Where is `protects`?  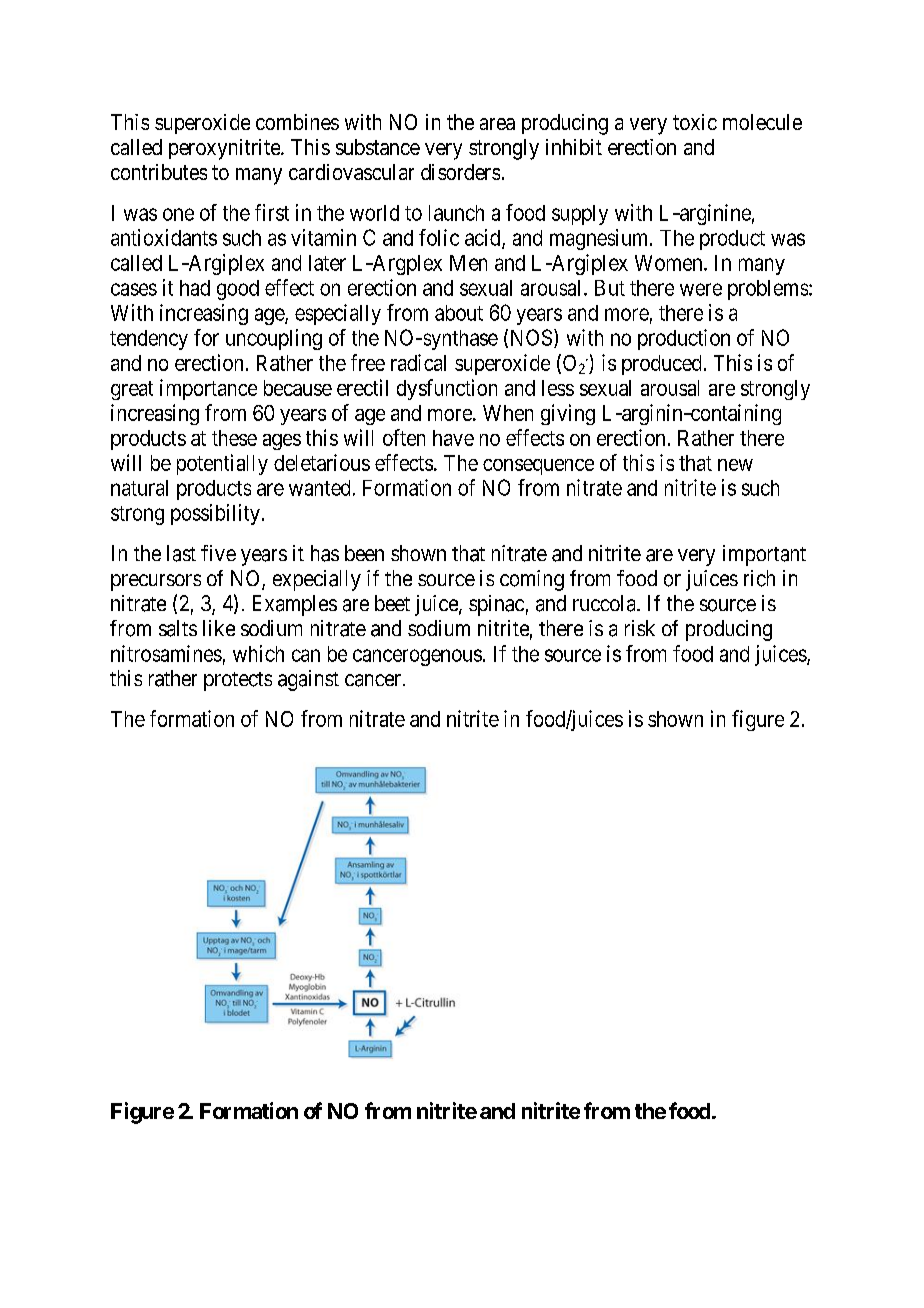 protects is located at coordinates (238, 681).
